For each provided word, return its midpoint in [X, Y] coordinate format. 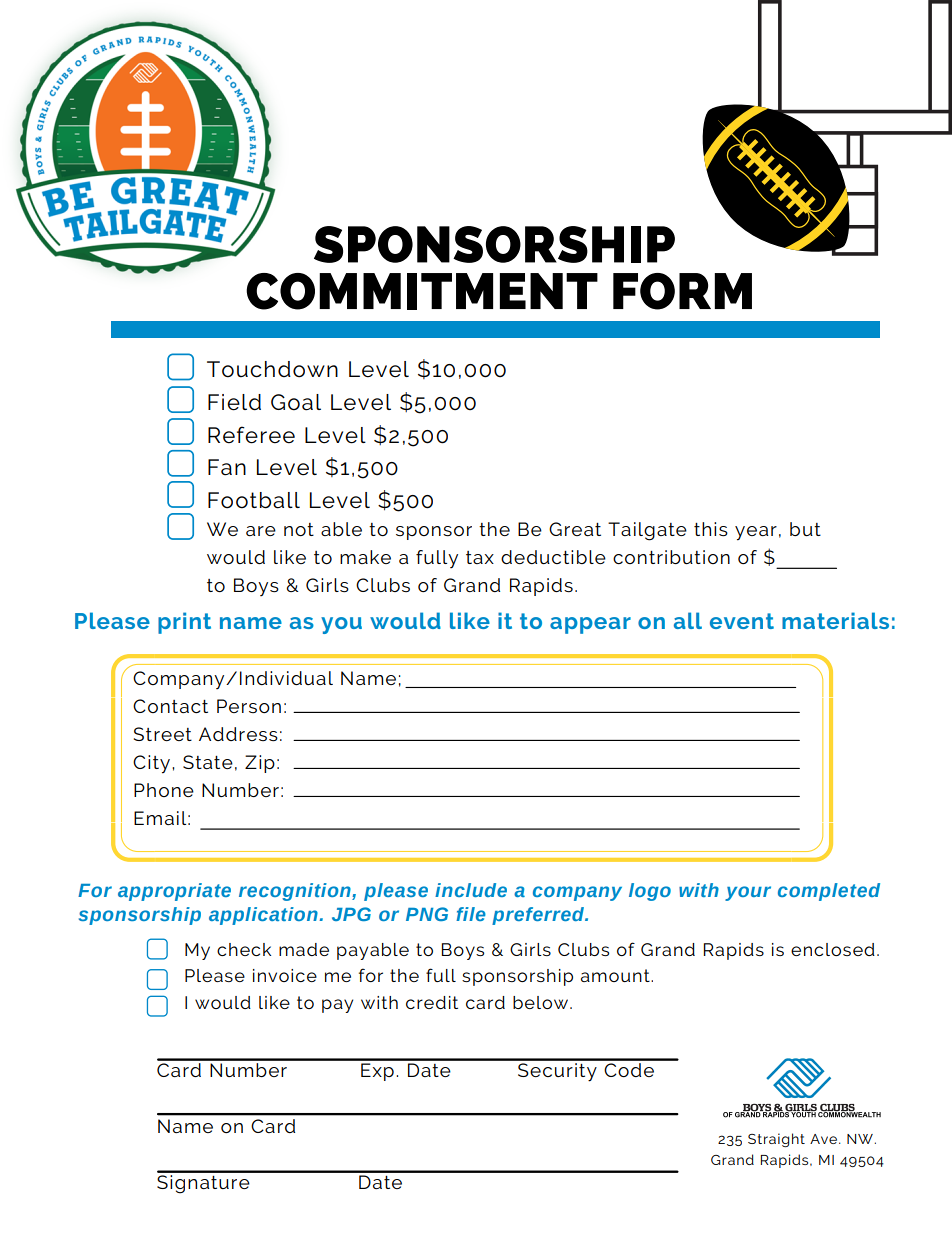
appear [590, 625]
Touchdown [272, 369]
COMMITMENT [422, 291]
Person [249, 706]
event [742, 621]
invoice [285, 975]
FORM [682, 291]
